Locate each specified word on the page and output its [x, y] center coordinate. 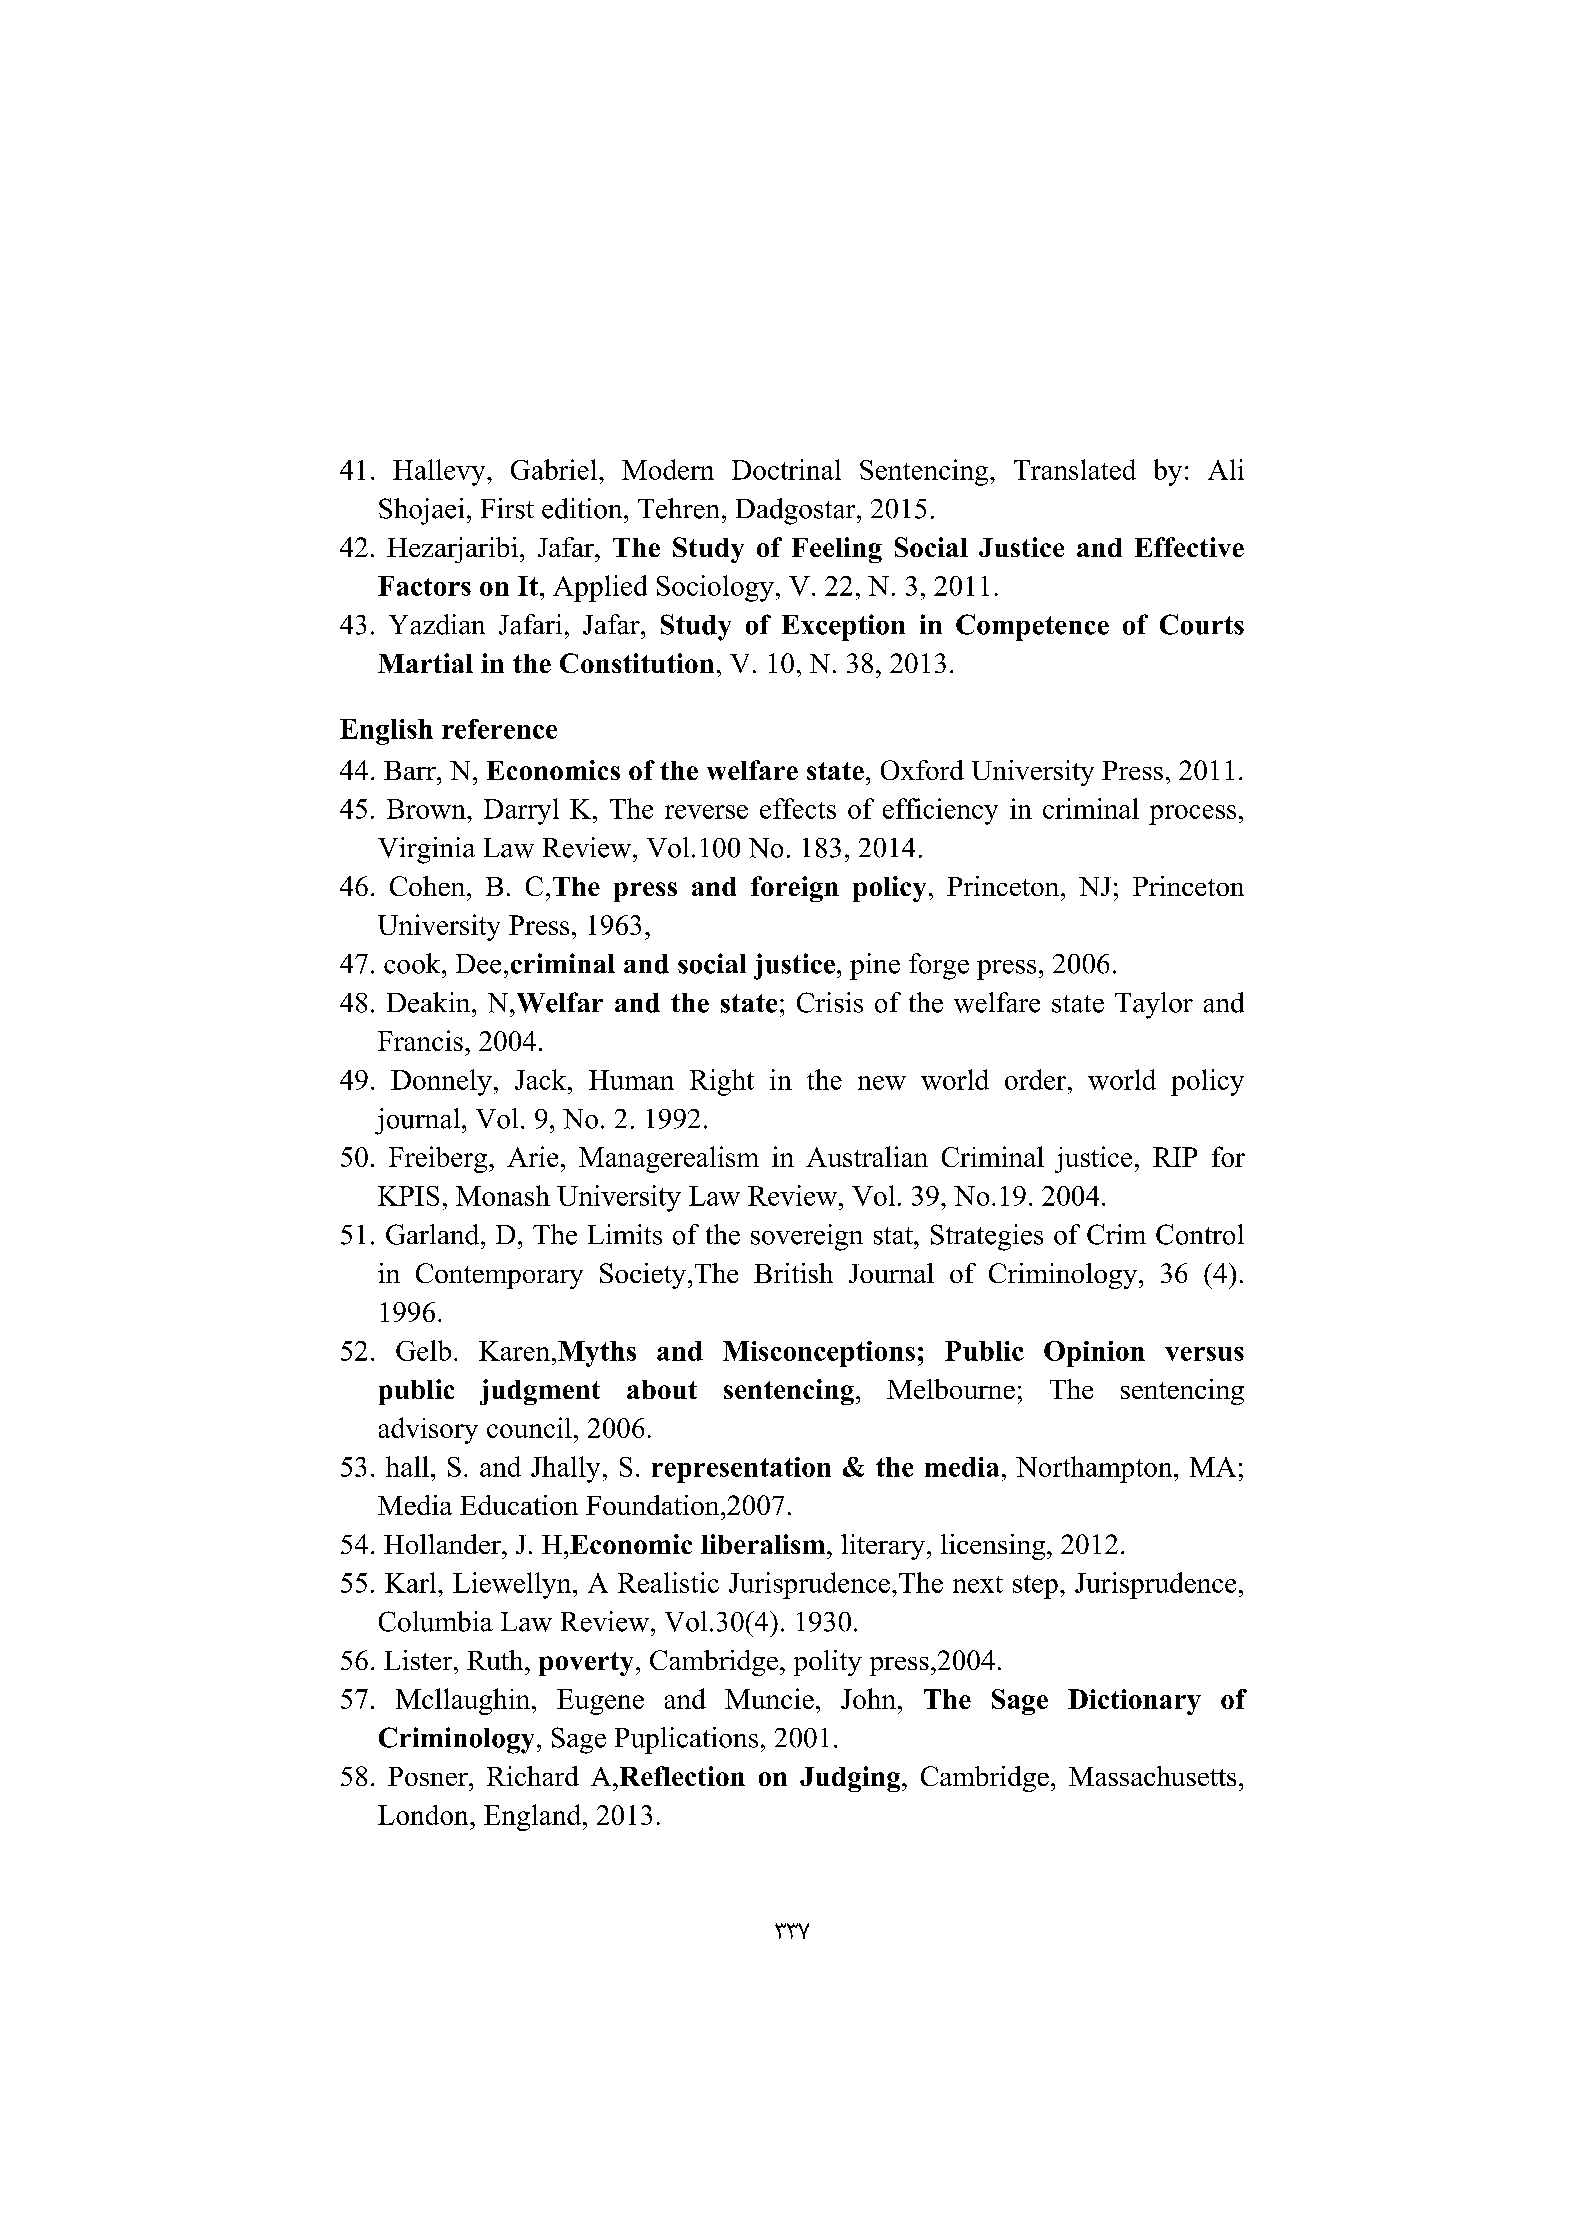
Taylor [1154, 1005]
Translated [1075, 469]
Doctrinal [786, 469]
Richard [533, 1776]
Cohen [427, 886]
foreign [795, 889]
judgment [540, 1392]
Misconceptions [819, 1354]
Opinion [1094, 1354]
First [507, 508]
